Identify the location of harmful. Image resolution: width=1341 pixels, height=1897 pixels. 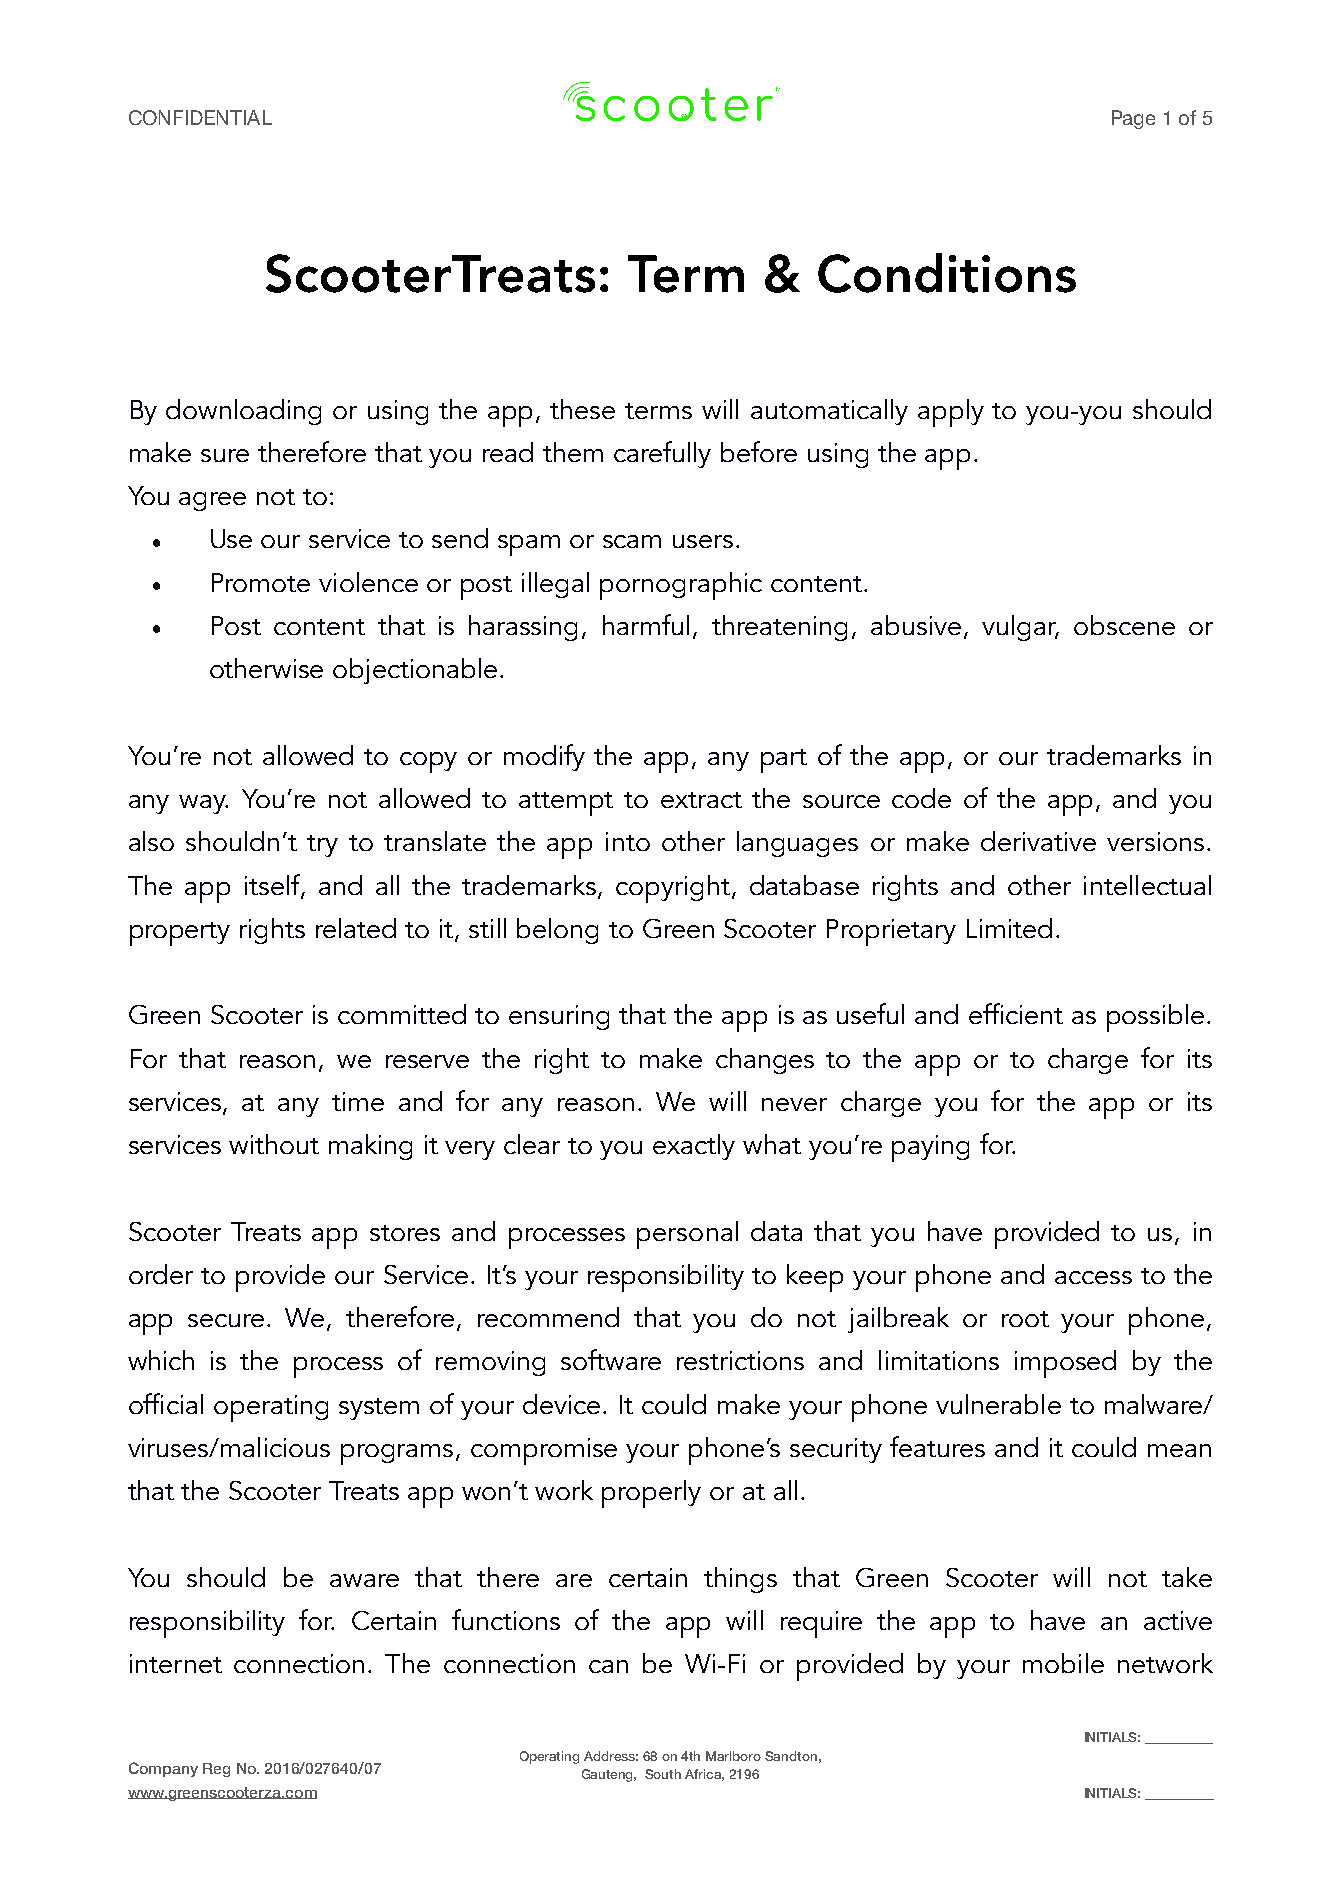
(646, 624).
